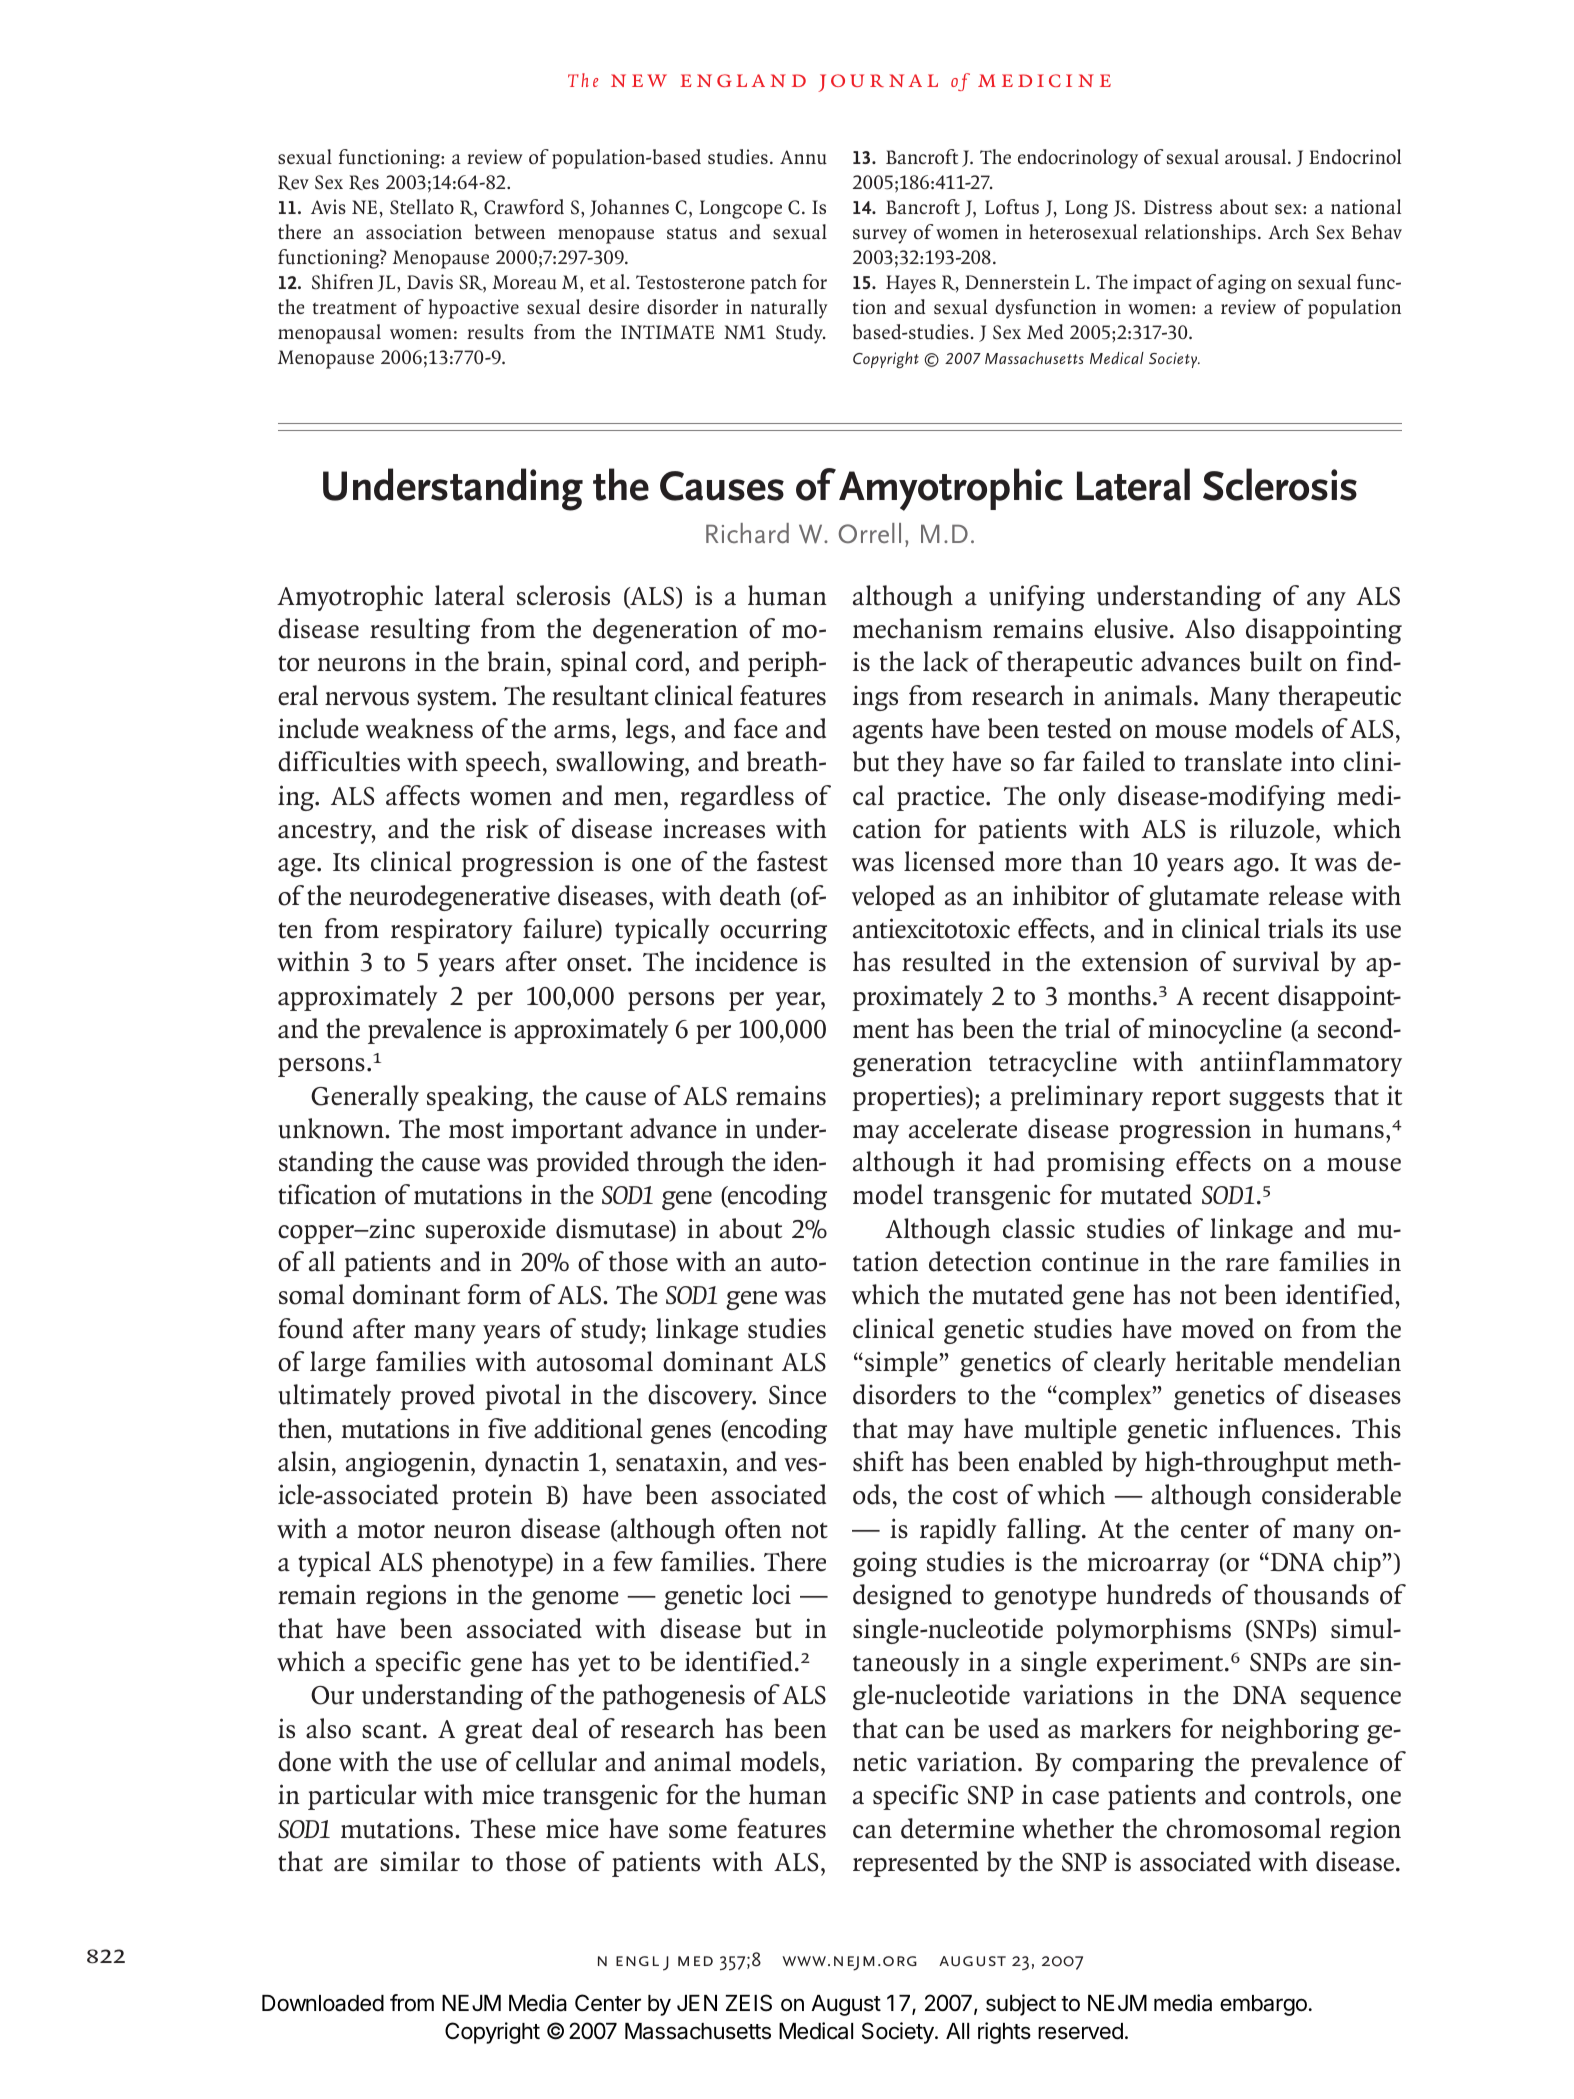 The width and height of the screenshot is (1574, 2099). Describe the element at coordinates (1263, 2005) in the screenshot. I see `embargo` at that location.
